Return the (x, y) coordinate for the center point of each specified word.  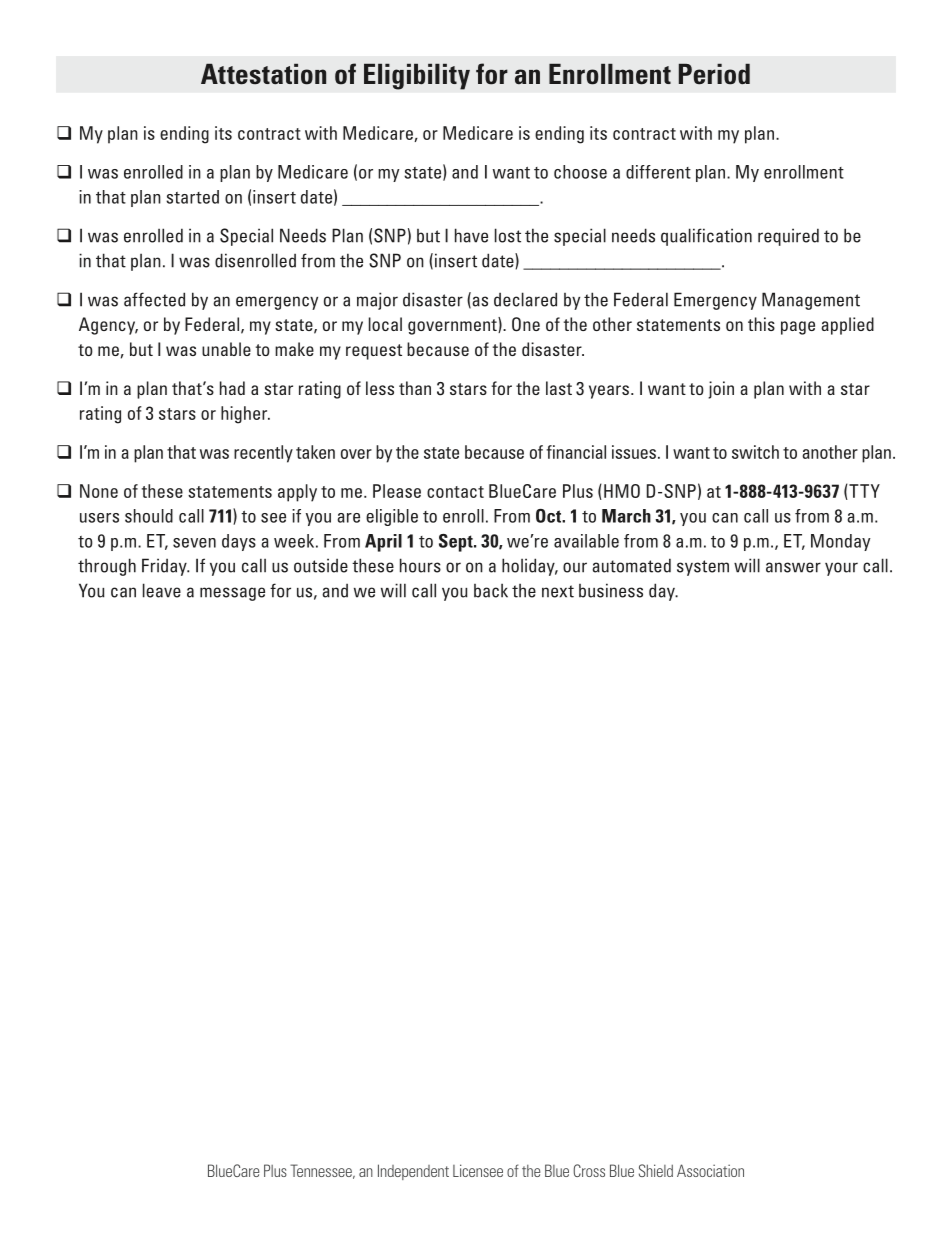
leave (162, 590)
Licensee (478, 1170)
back (491, 590)
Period (714, 74)
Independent (413, 1172)
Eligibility (417, 76)
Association (710, 1170)
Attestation (263, 74)
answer (793, 567)
